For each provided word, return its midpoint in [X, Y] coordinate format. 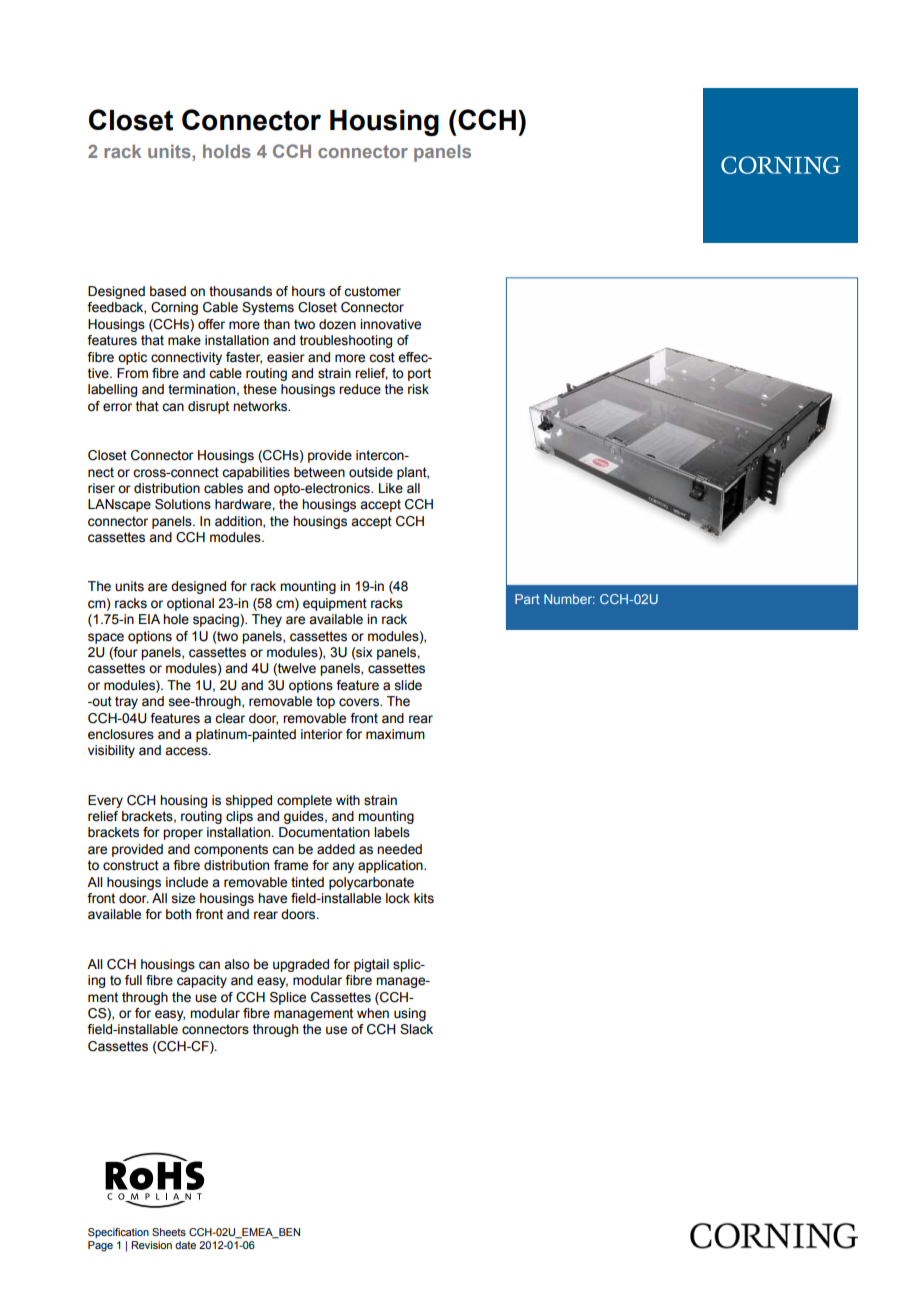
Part [527, 599]
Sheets [169, 1232]
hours [308, 291]
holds [227, 151]
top [325, 702]
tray [126, 702]
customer [372, 291]
